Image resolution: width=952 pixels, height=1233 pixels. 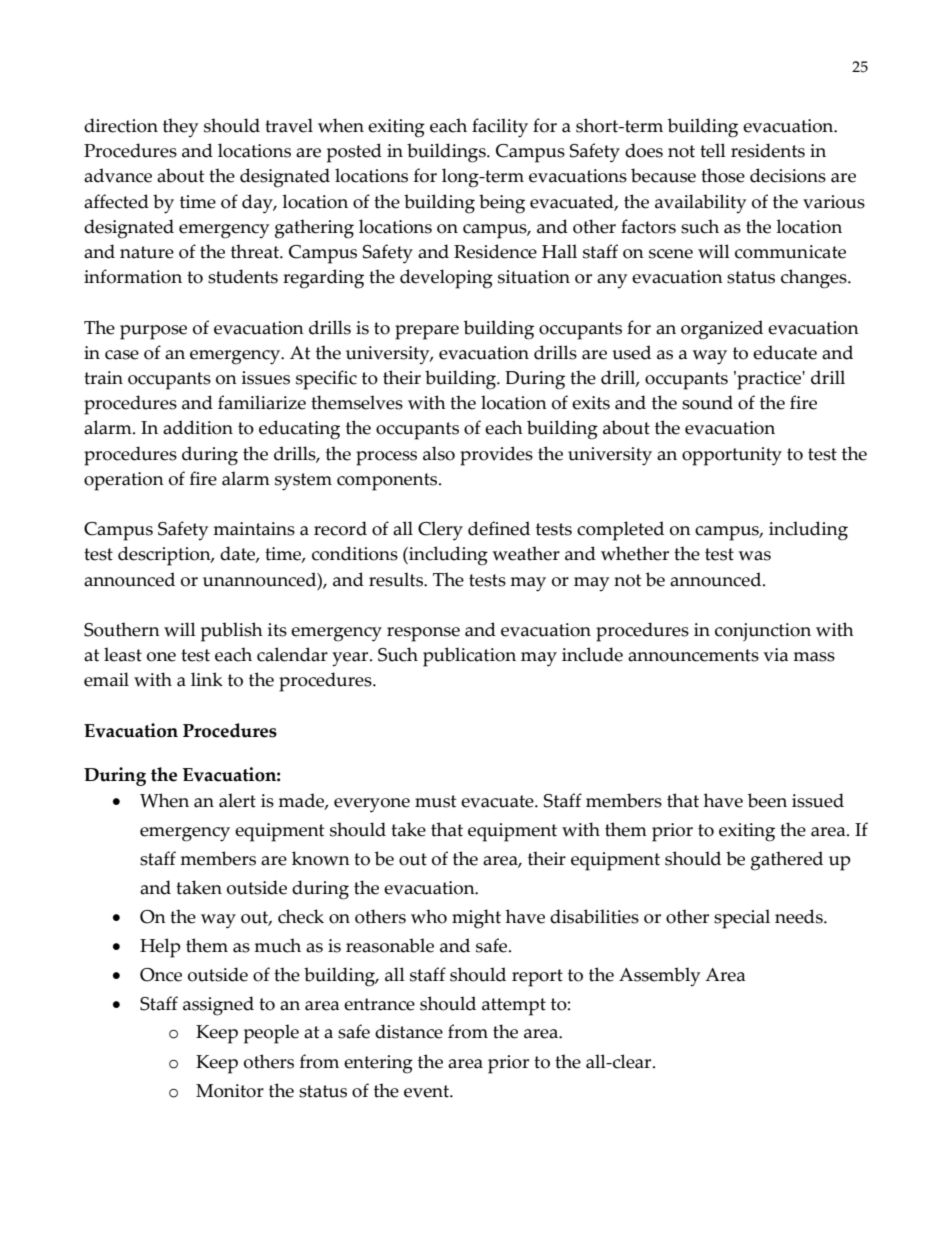 What do you see at coordinates (767, 800) in the screenshot?
I see `been` at bounding box center [767, 800].
